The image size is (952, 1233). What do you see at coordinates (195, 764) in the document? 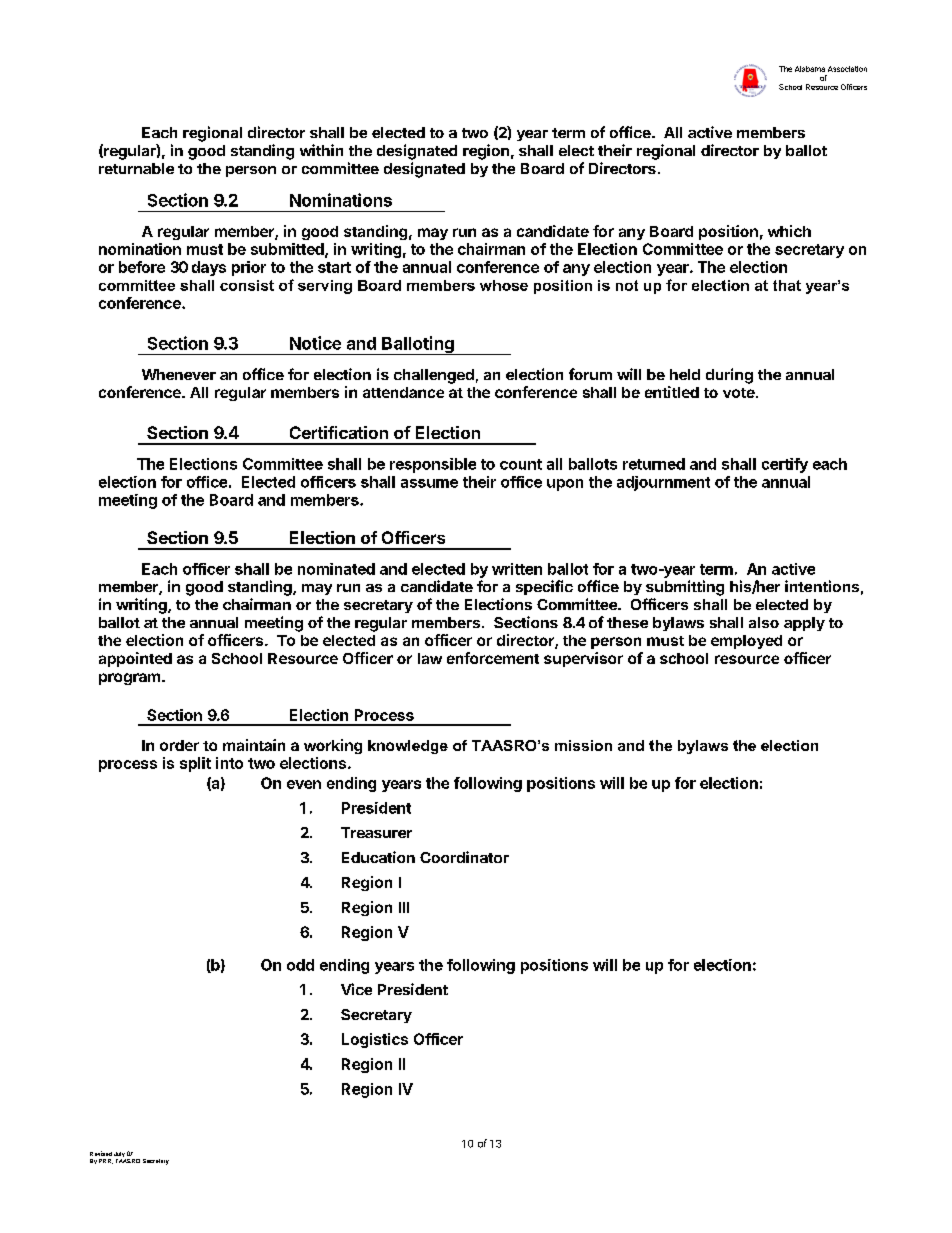
I see `split` at bounding box center [195, 764].
